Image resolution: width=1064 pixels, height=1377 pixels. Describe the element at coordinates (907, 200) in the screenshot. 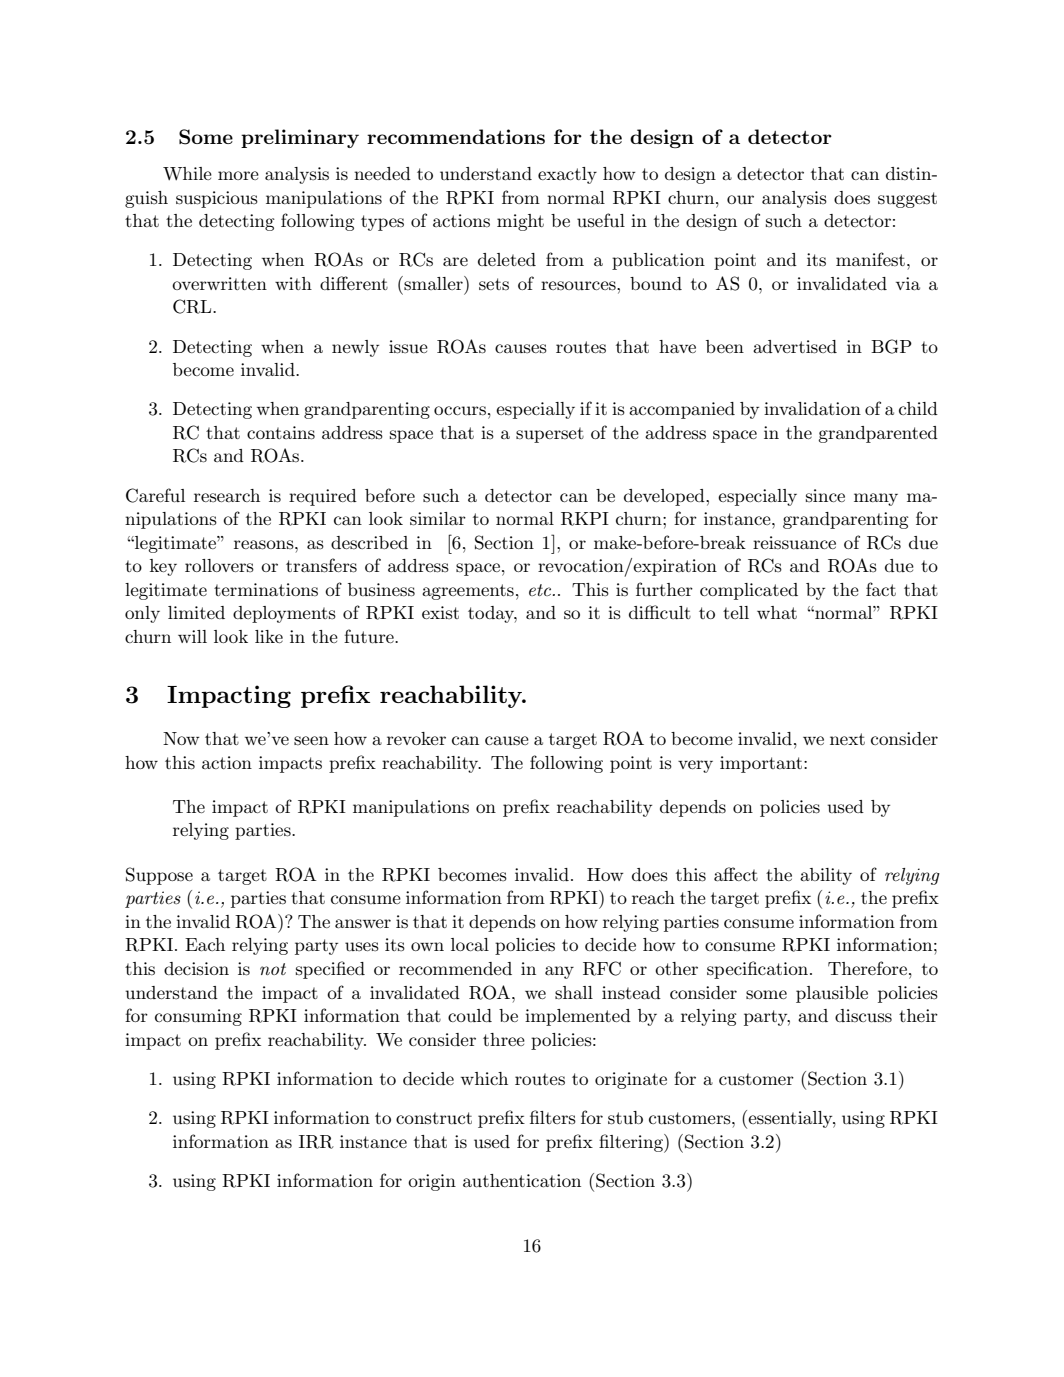

I see `suggest` at that location.
